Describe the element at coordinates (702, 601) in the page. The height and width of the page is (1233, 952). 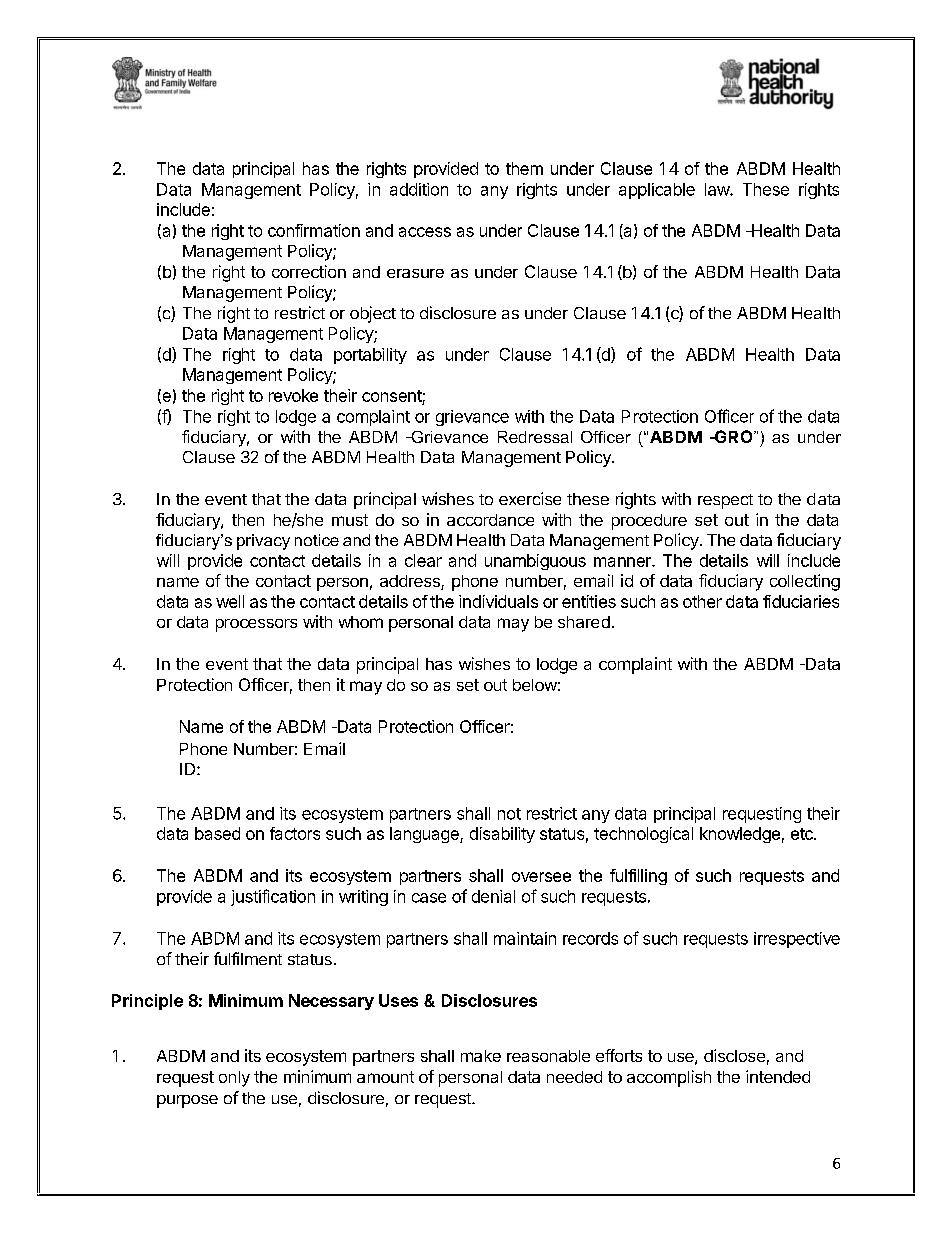
I see `other` at that location.
